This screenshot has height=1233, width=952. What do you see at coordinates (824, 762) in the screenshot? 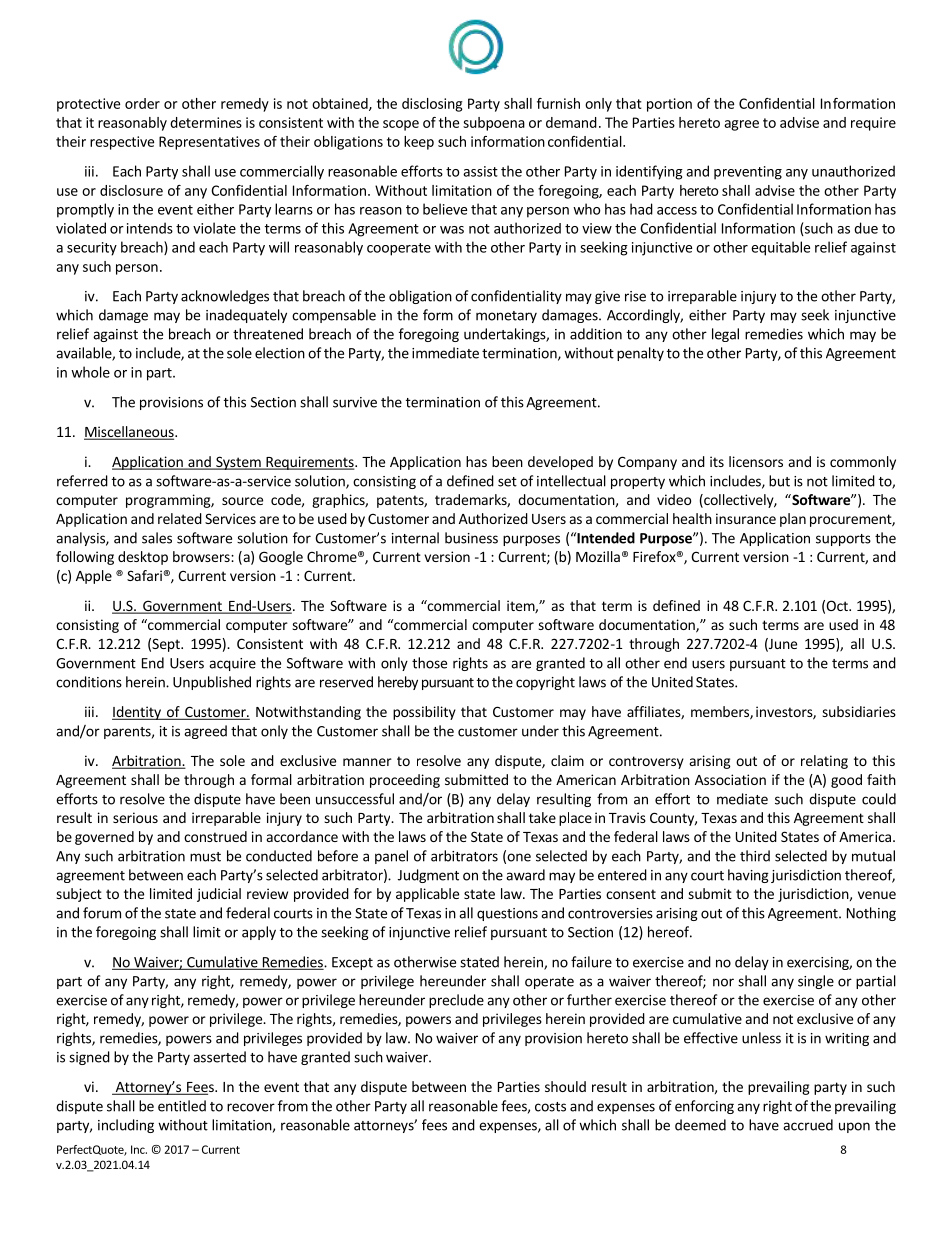
I see `relating` at bounding box center [824, 762].
